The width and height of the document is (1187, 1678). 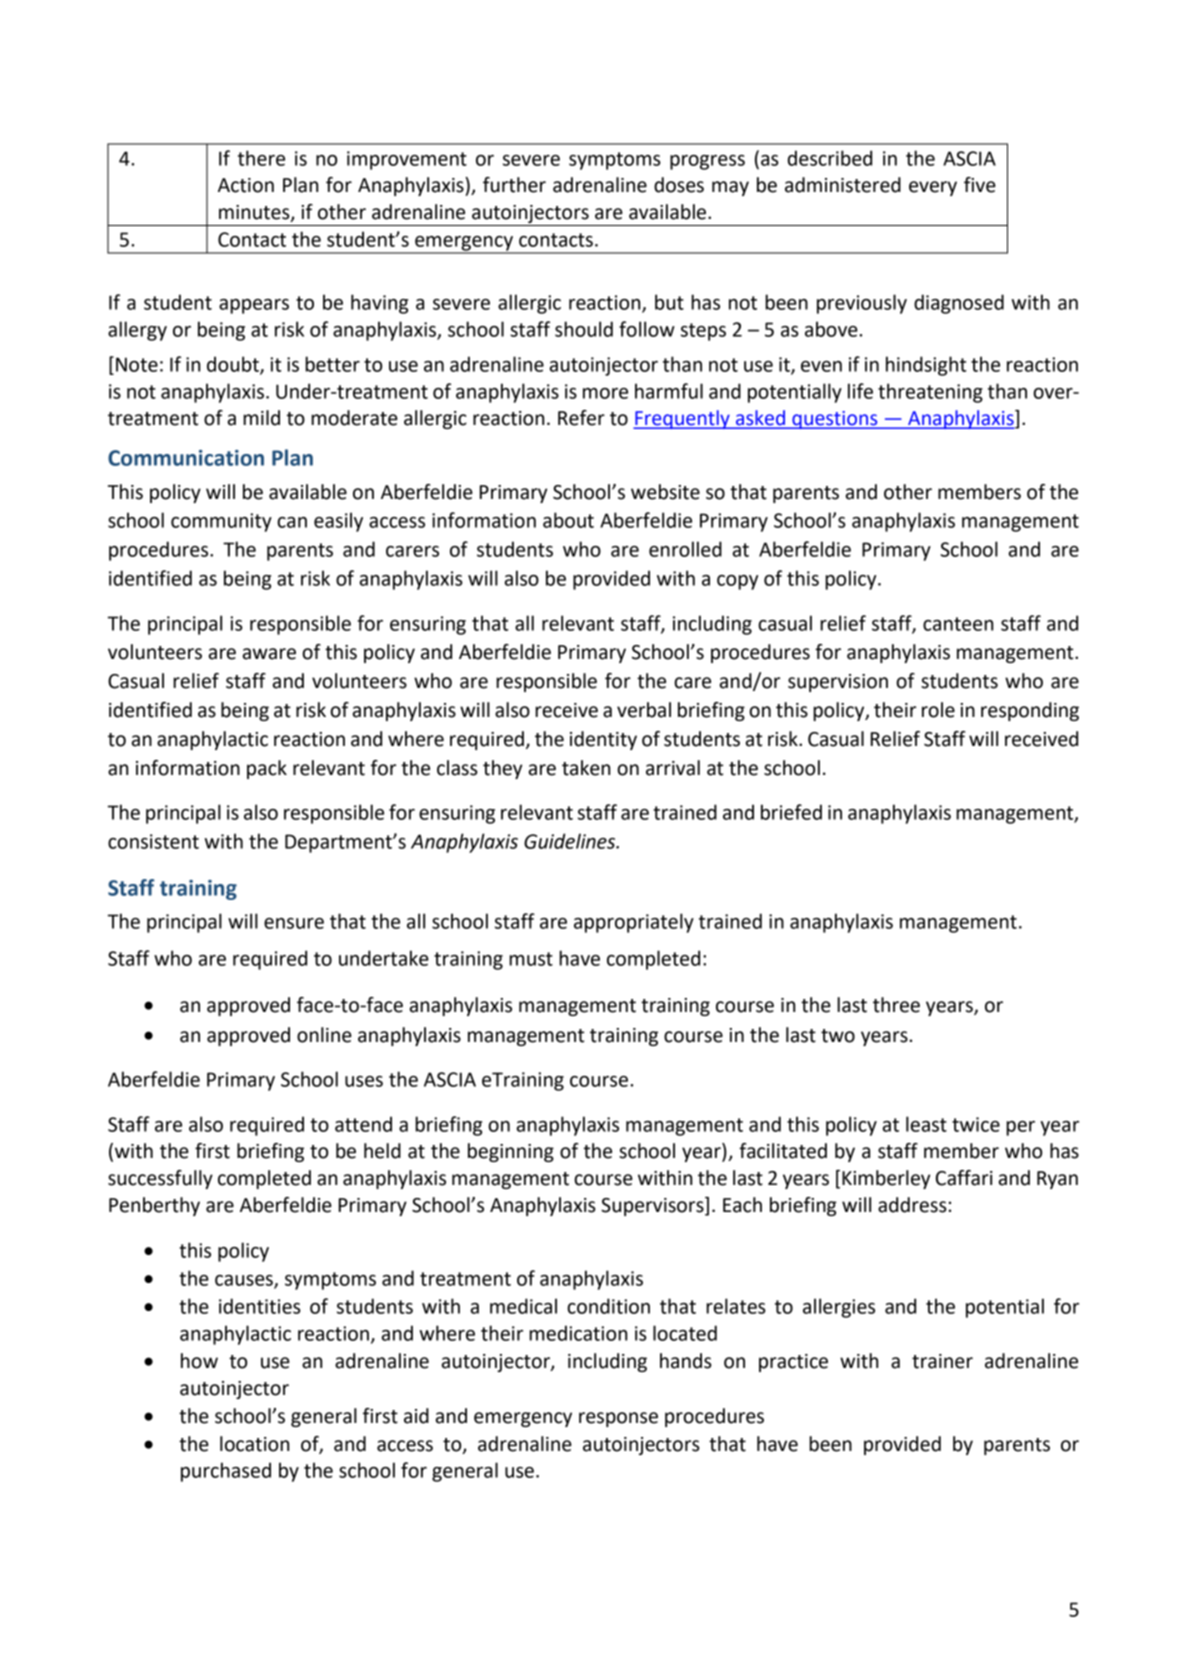 I want to click on minutes, so click(x=255, y=213).
